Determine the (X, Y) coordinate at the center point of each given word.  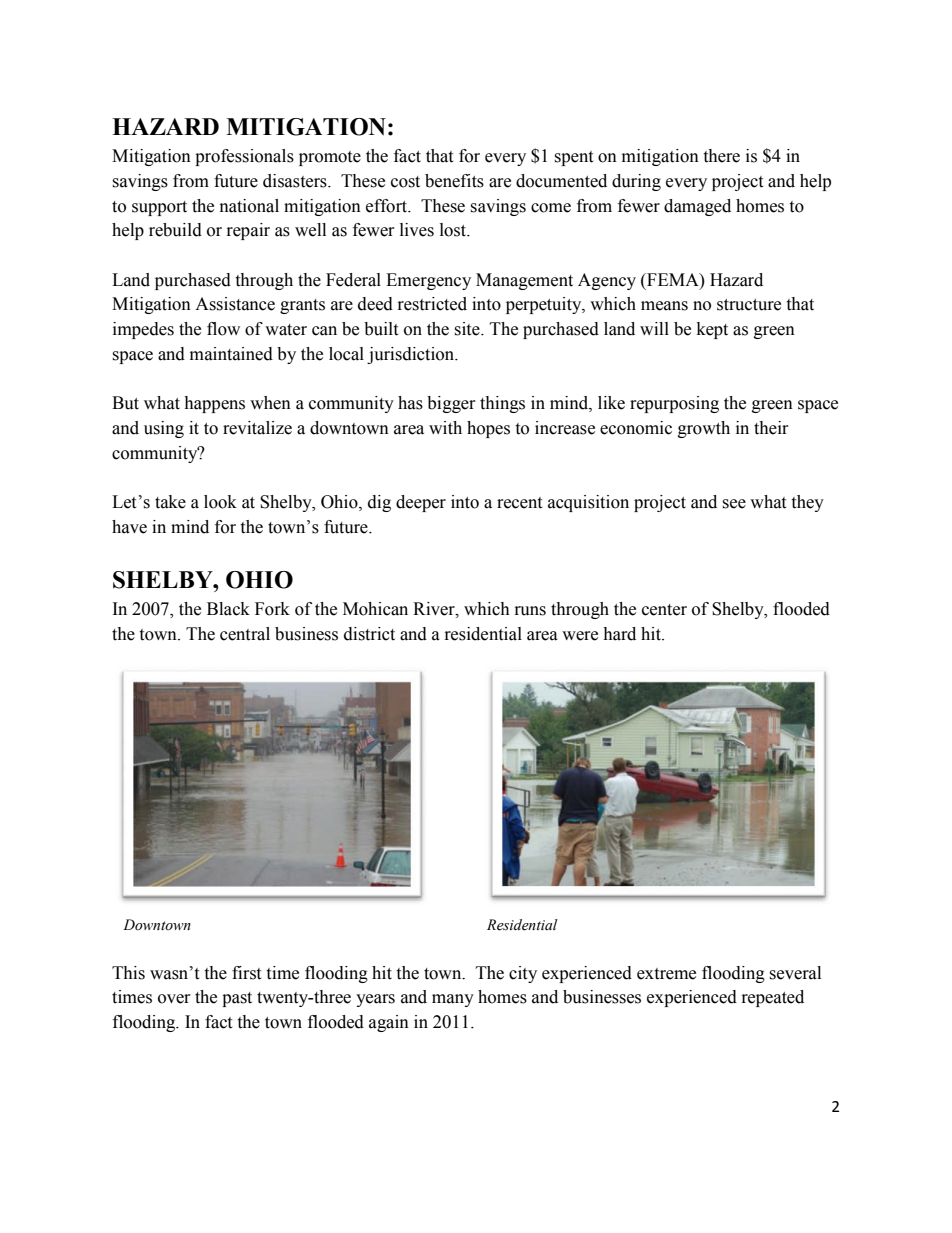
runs (530, 611)
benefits (454, 181)
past (237, 999)
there (721, 156)
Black (228, 609)
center (664, 610)
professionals (244, 157)
